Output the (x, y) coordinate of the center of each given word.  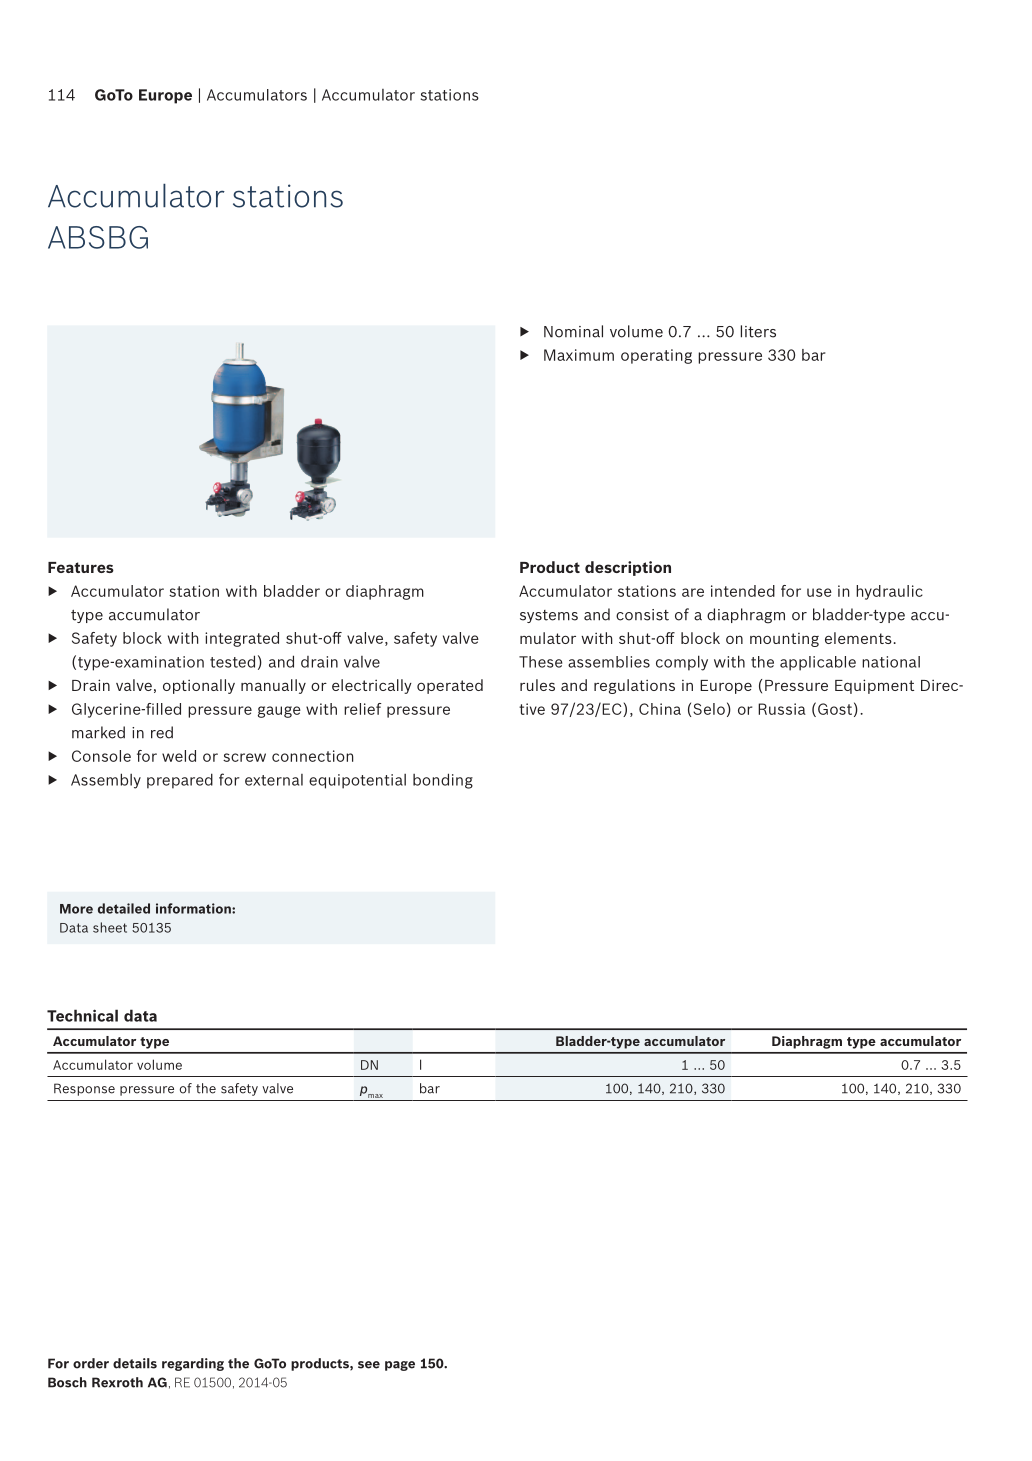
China (660, 709)
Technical (82, 1015)
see (369, 1365)
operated (450, 686)
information (194, 908)
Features (81, 567)
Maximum (579, 355)
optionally (199, 686)
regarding (193, 1364)
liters (758, 331)
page (400, 1366)
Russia (782, 709)
